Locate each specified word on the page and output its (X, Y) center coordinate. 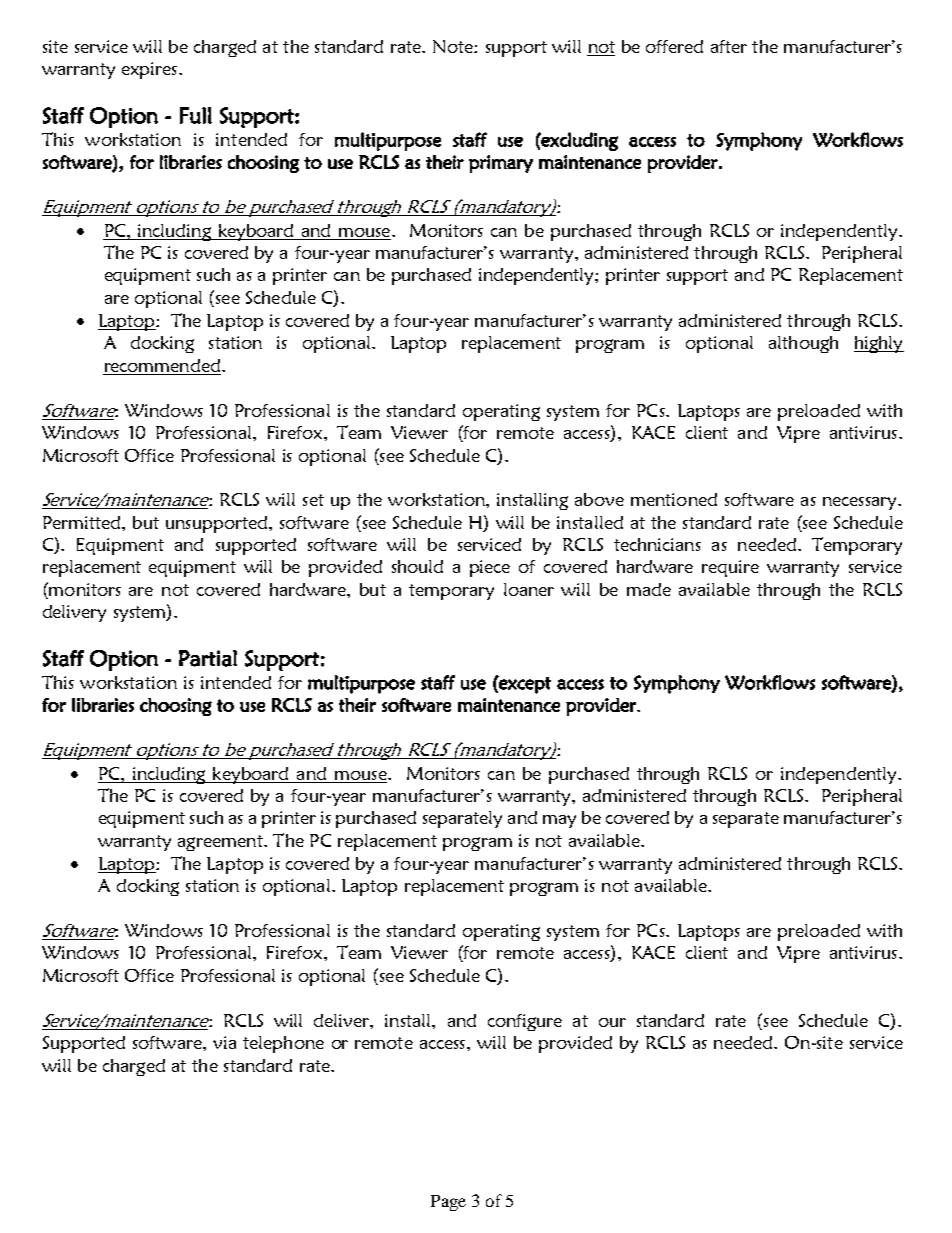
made (649, 589)
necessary (861, 503)
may (559, 821)
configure (525, 1022)
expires (149, 70)
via (224, 1042)
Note (454, 46)
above (599, 499)
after (729, 46)
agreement (221, 843)
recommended (162, 365)
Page (448, 1203)
